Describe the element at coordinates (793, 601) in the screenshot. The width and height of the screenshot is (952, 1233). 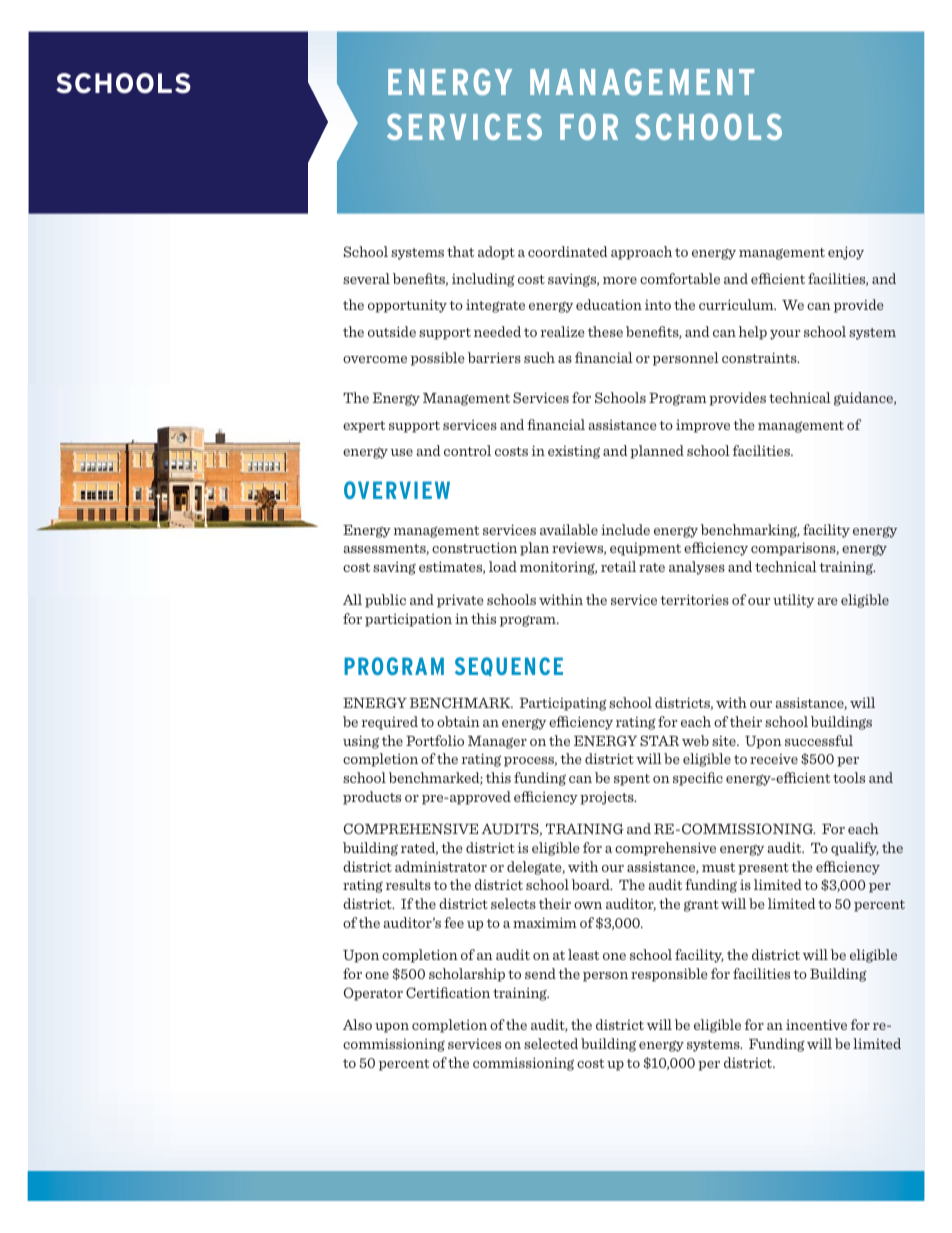
I see `utility` at that location.
